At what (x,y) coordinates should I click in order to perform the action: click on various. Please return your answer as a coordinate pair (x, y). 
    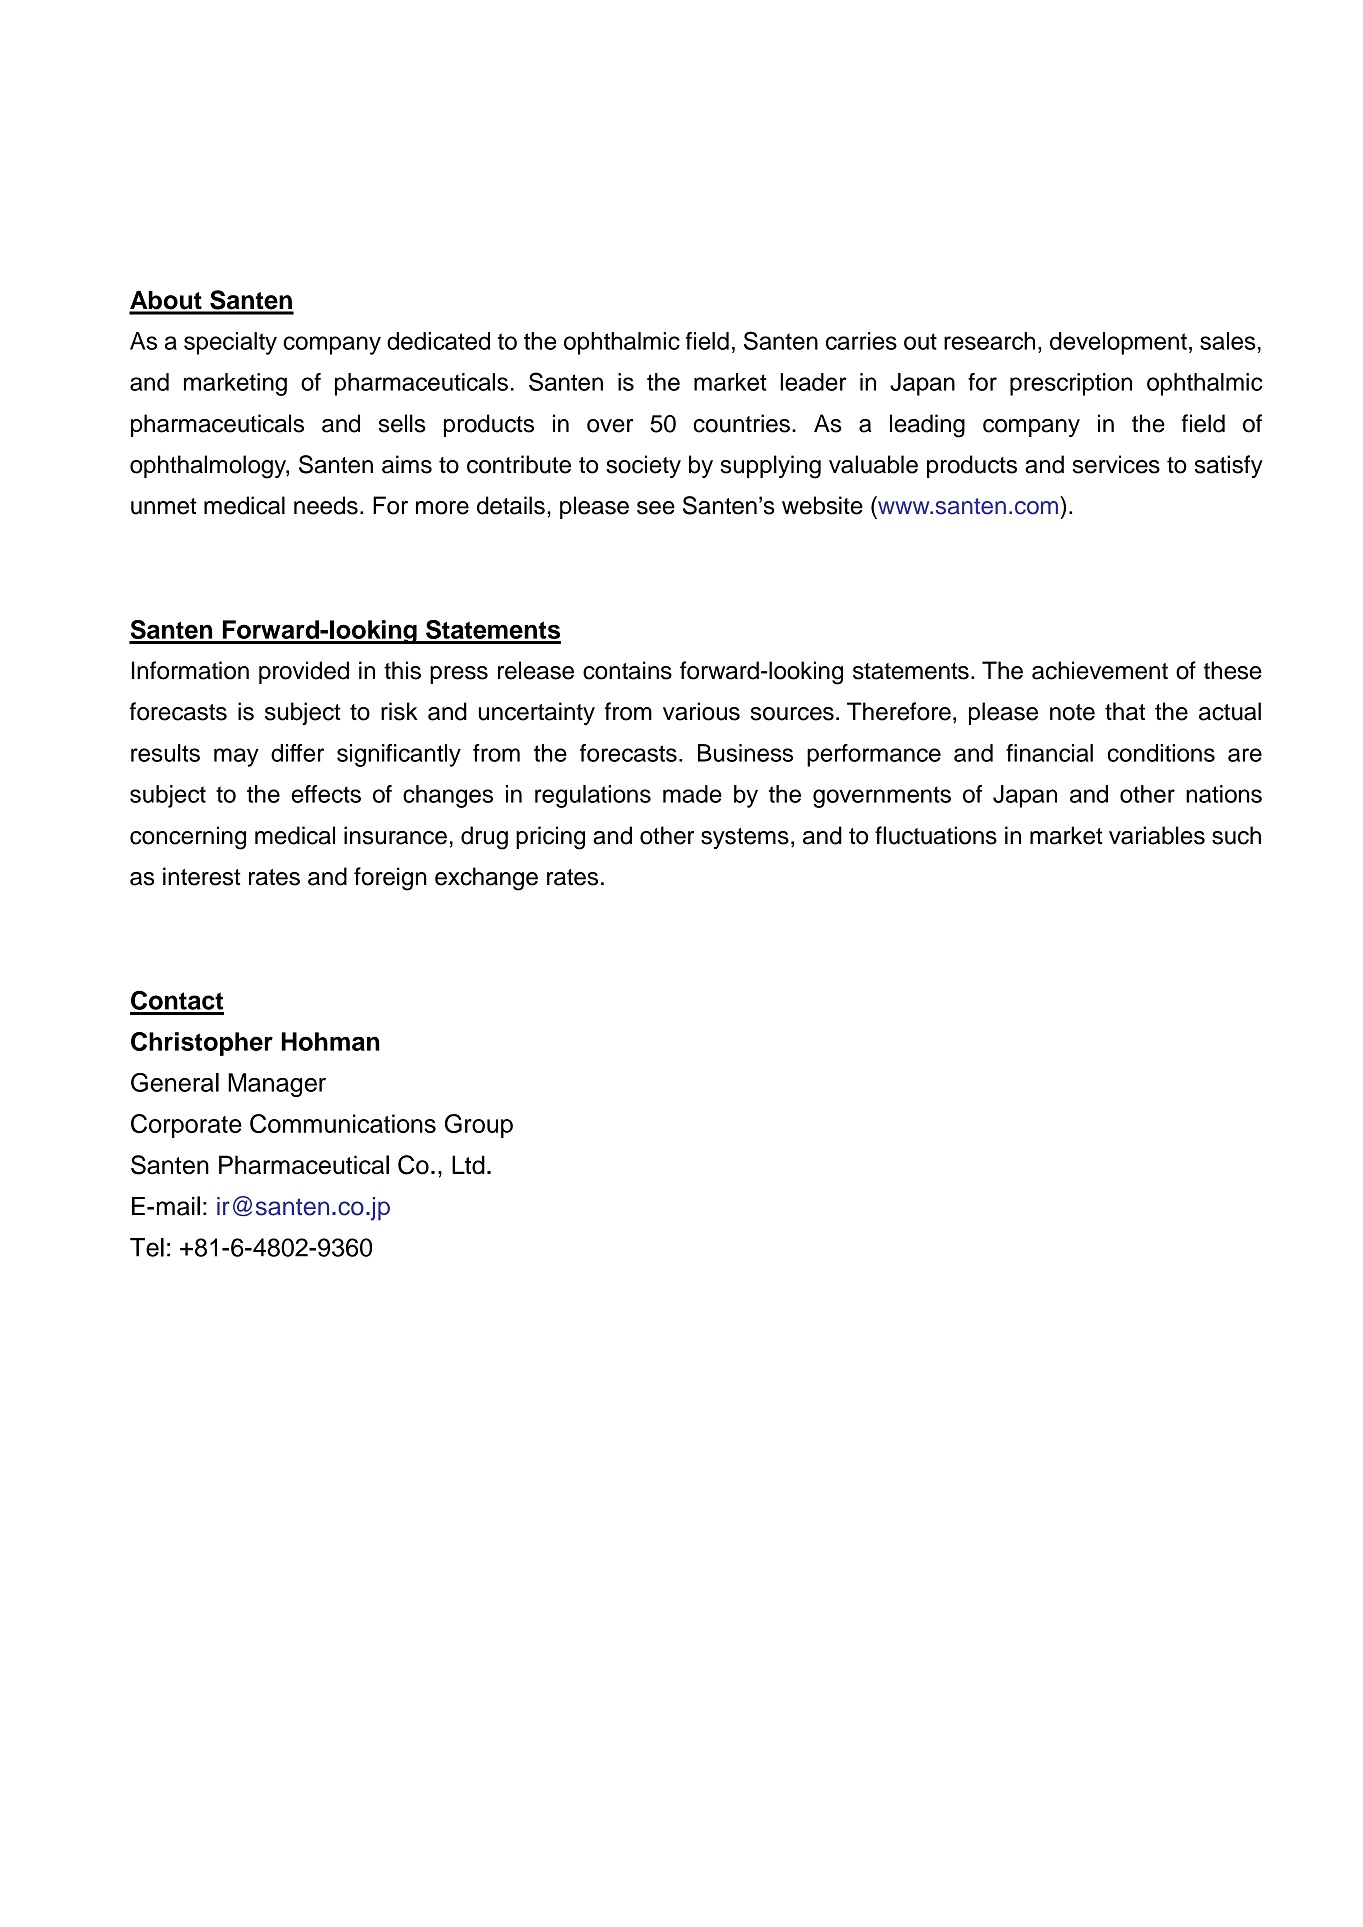
    Looking at the image, I should click on (701, 711).
